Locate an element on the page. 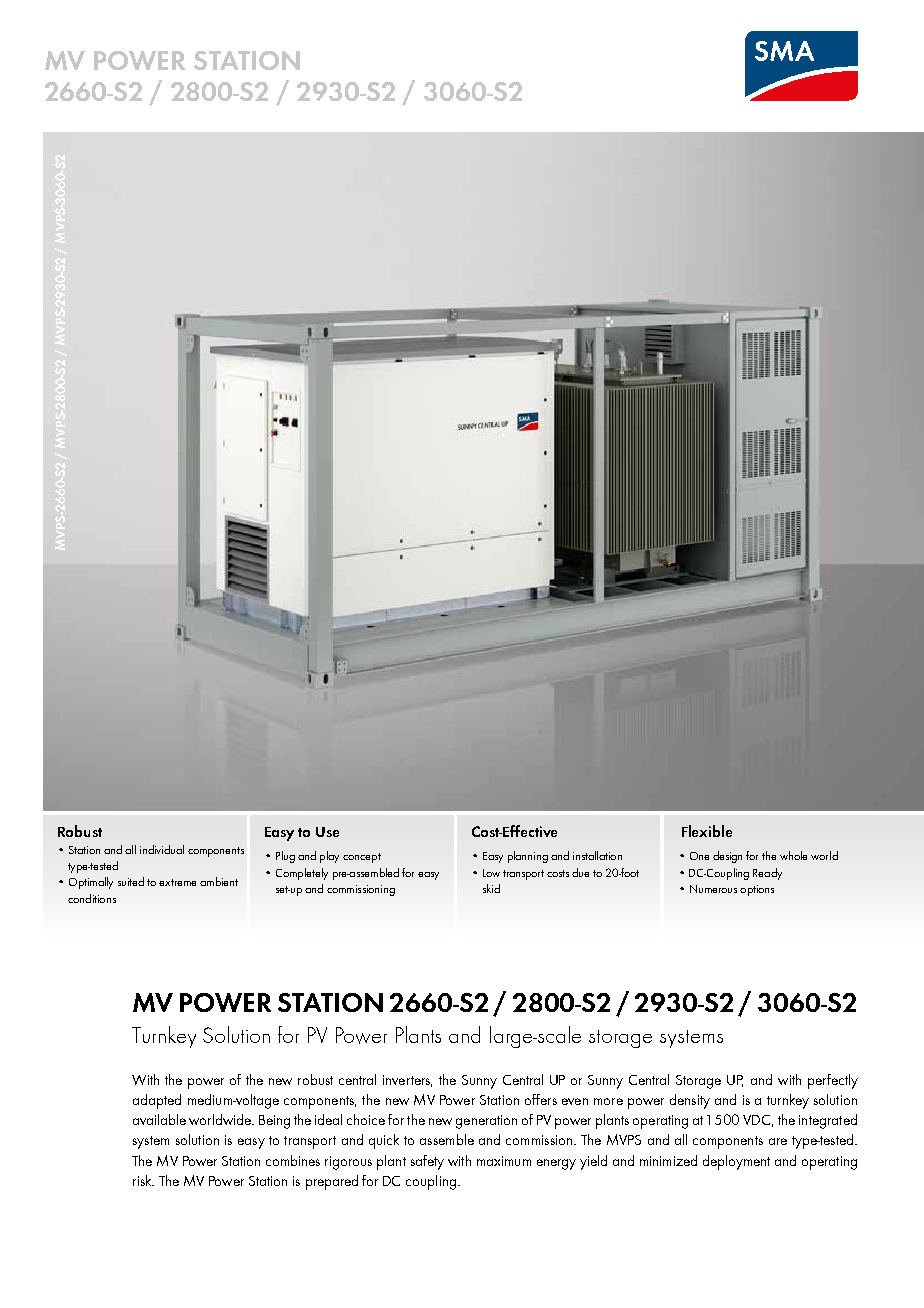  perfectly is located at coordinates (833, 1081).
